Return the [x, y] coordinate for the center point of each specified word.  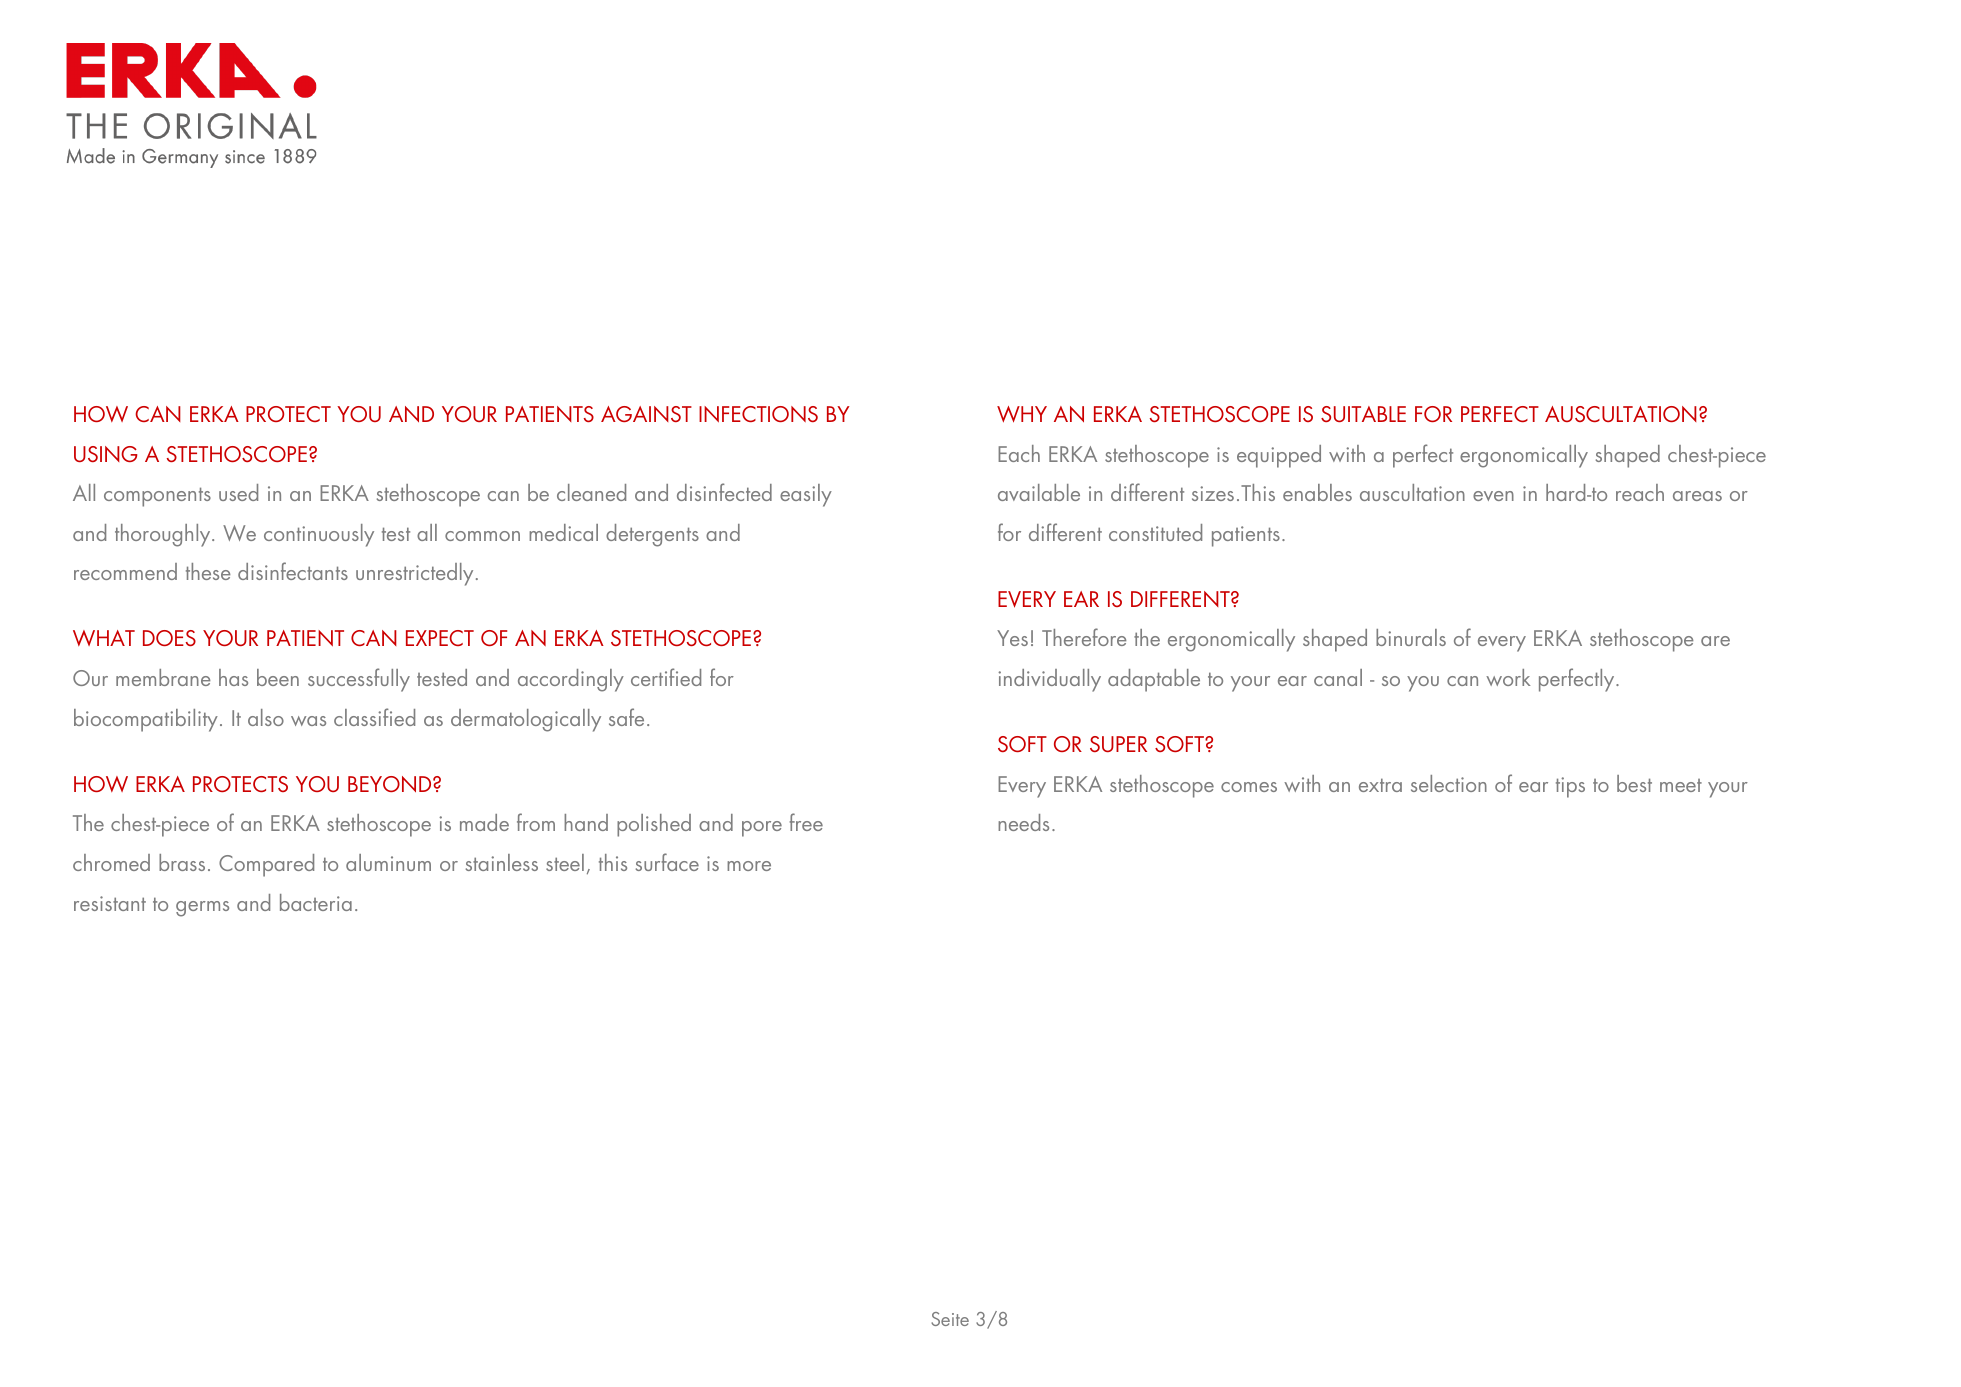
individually [1049, 680]
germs [202, 909]
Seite [950, 1319]
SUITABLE [1363, 414]
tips [1570, 787]
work [1508, 677]
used [238, 492]
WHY [1022, 414]
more [749, 866]
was [308, 721]
